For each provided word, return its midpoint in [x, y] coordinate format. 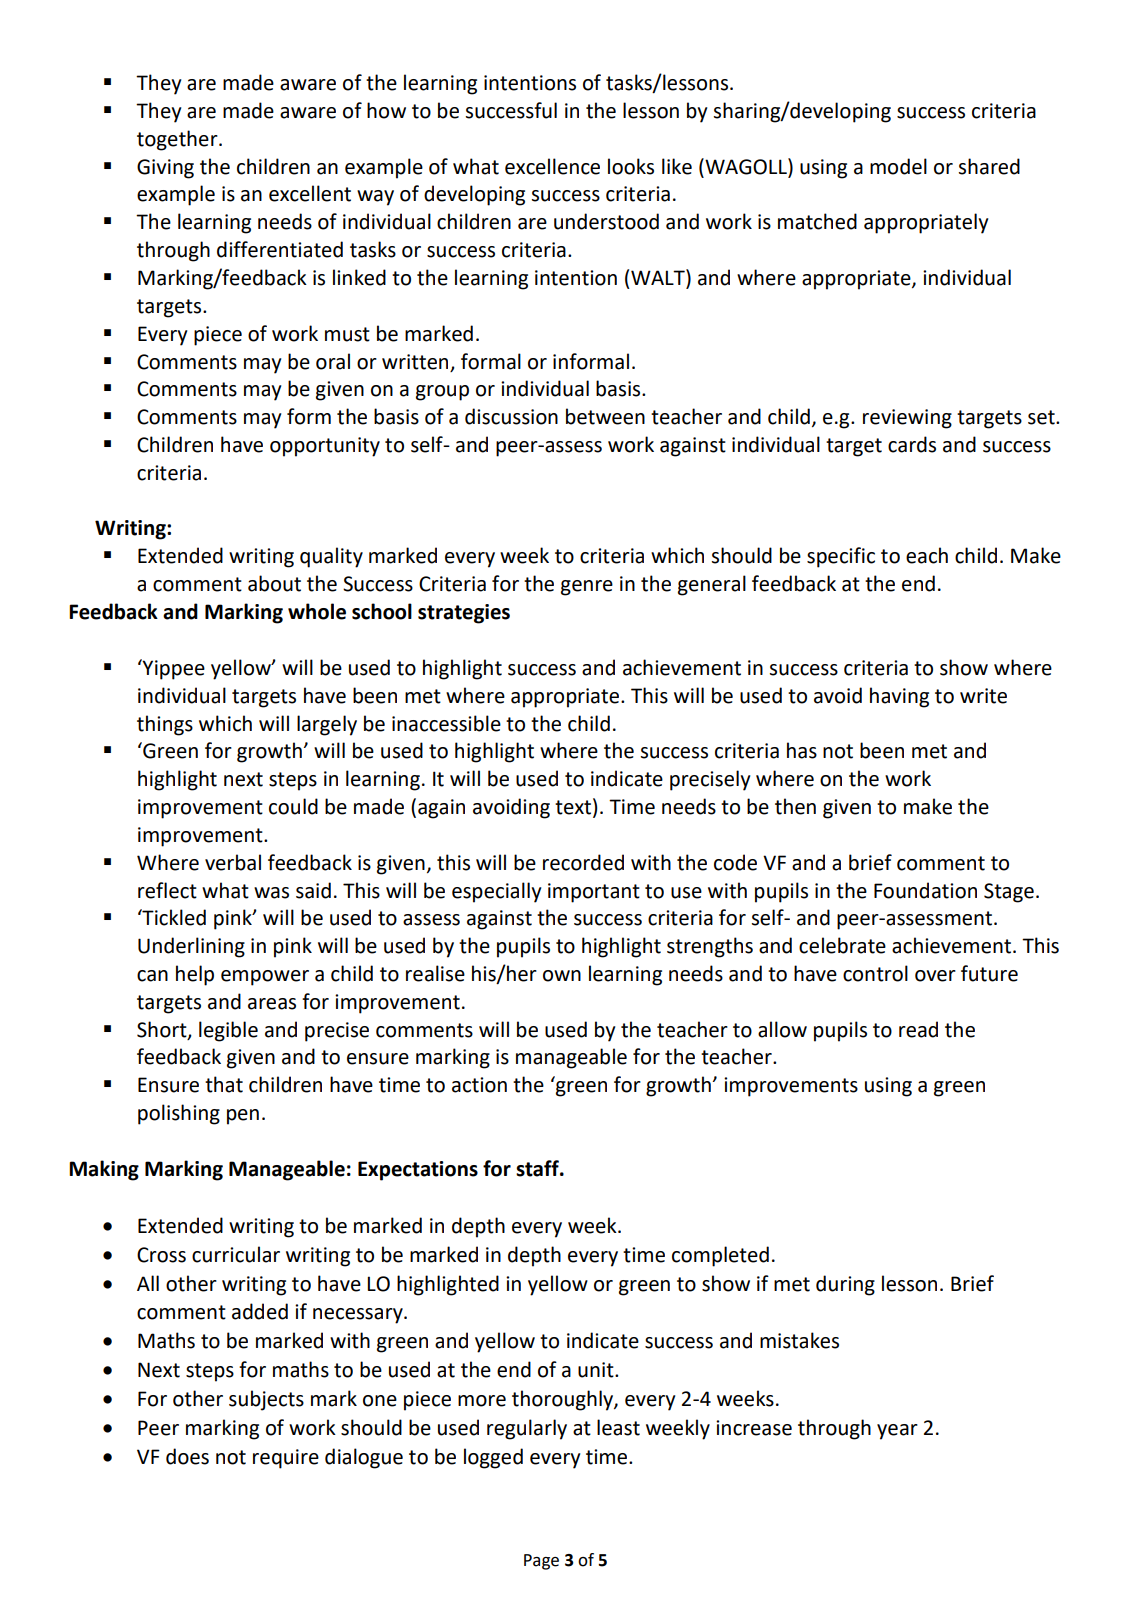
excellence [552, 166]
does [187, 1456]
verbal [233, 862]
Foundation [925, 890]
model [898, 166]
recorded [583, 862]
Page [541, 1562]
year [897, 1432]
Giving [165, 169]
